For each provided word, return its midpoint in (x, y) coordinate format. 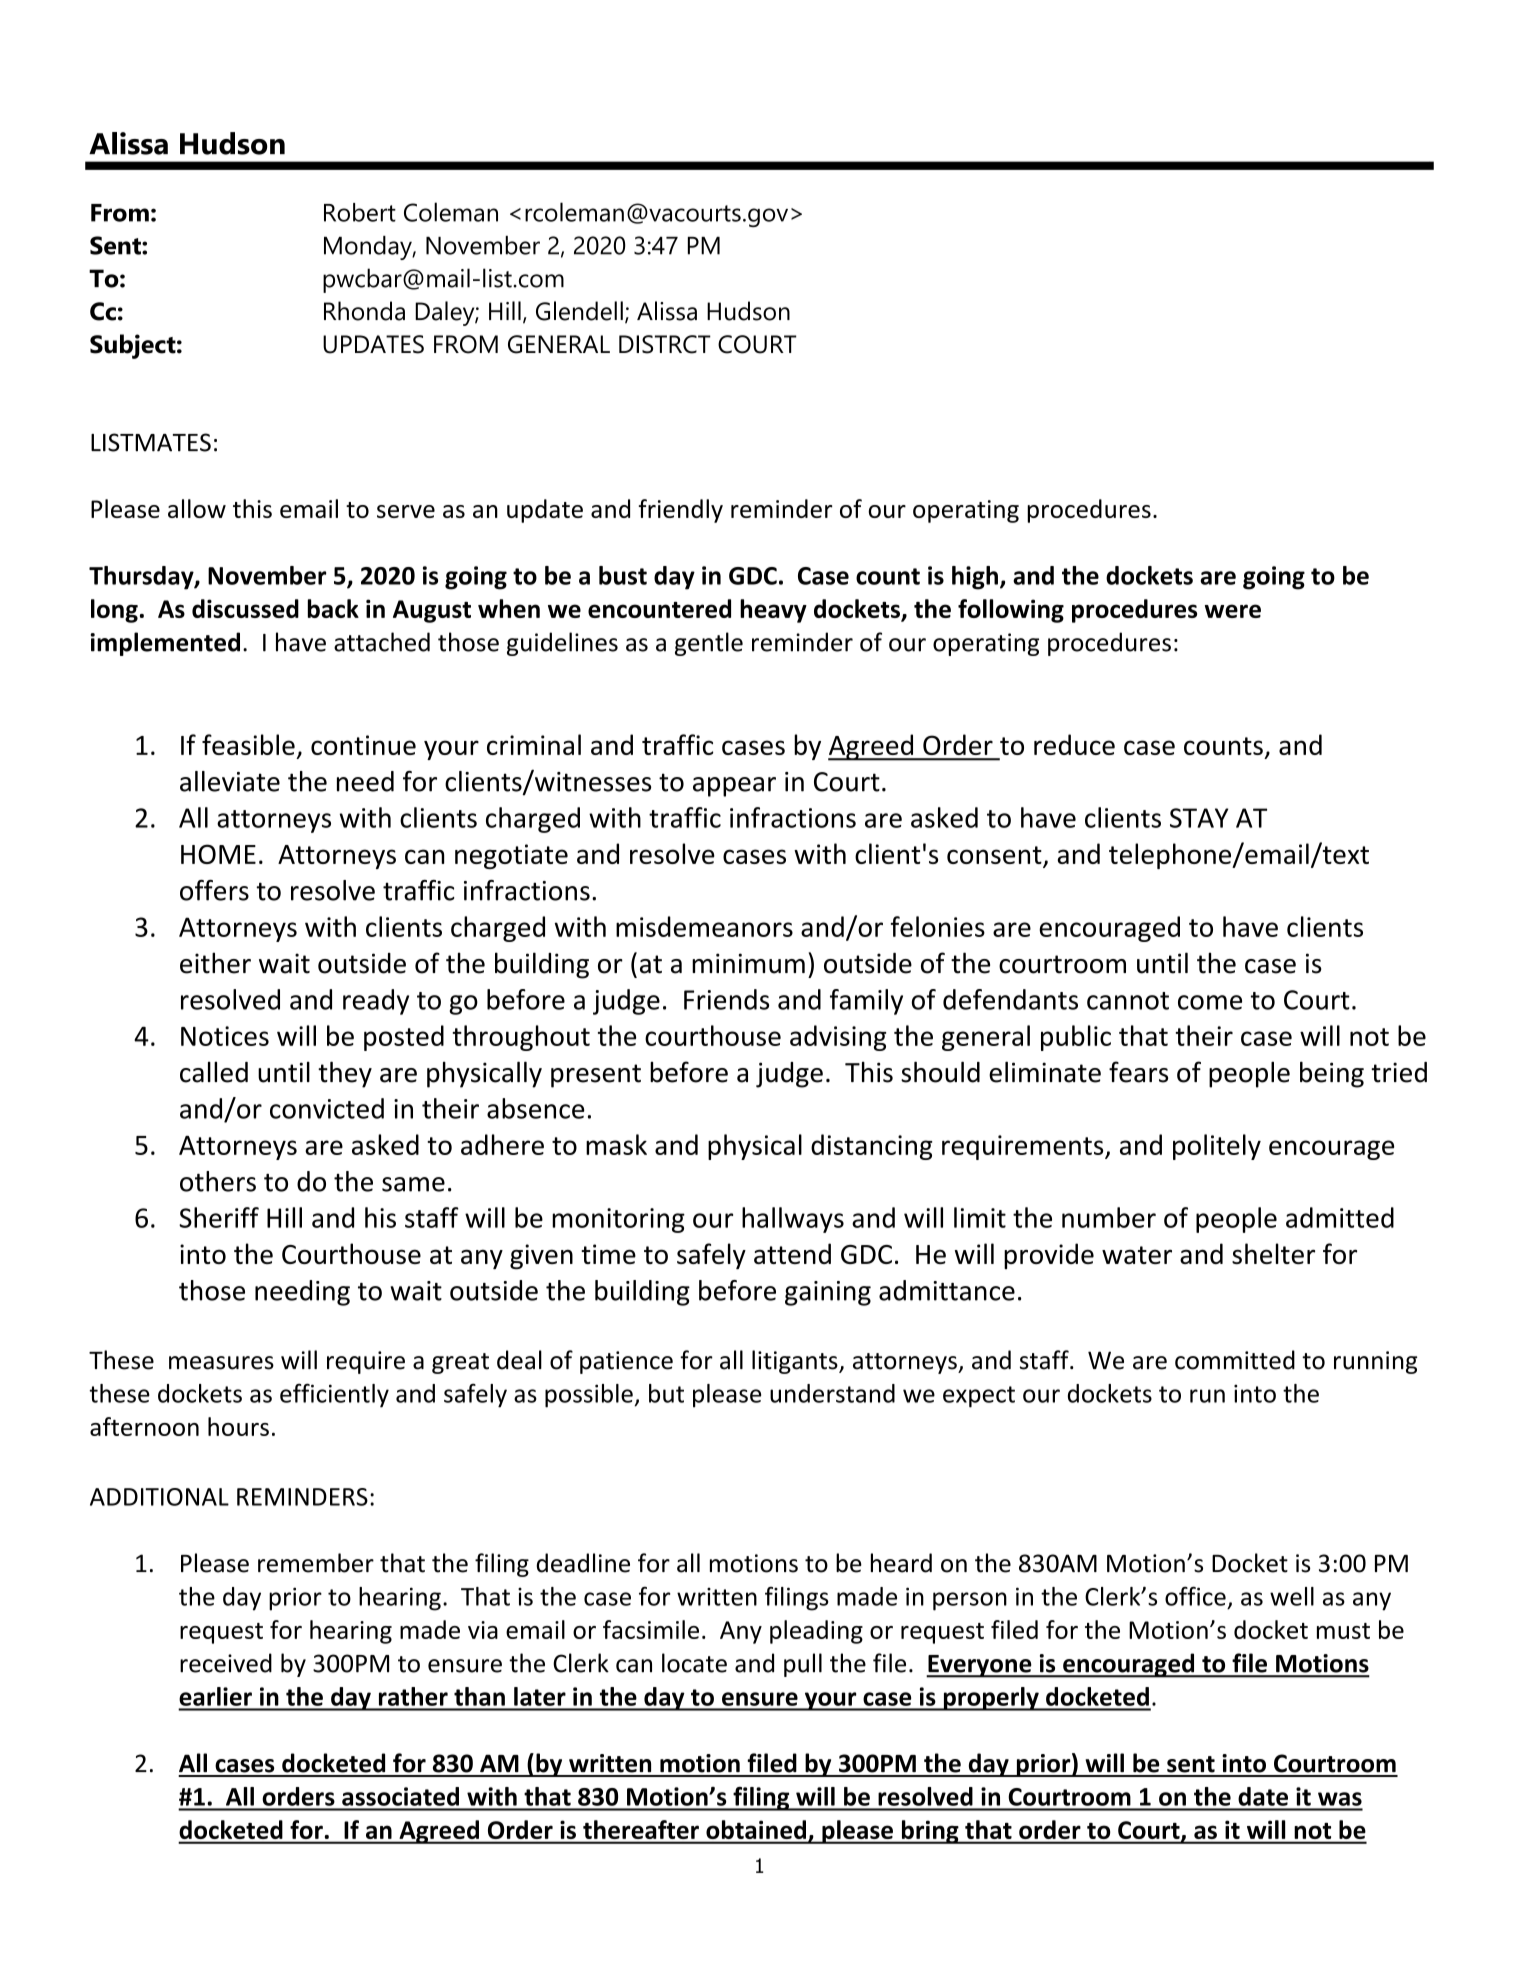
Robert (360, 212)
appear (734, 787)
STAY (1199, 818)
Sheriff (219, 1217)
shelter (1273, 1253)
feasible (248, 744)
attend (792, 1253)
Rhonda (364, 311)
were (1233, 611)
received (226, 1663)
